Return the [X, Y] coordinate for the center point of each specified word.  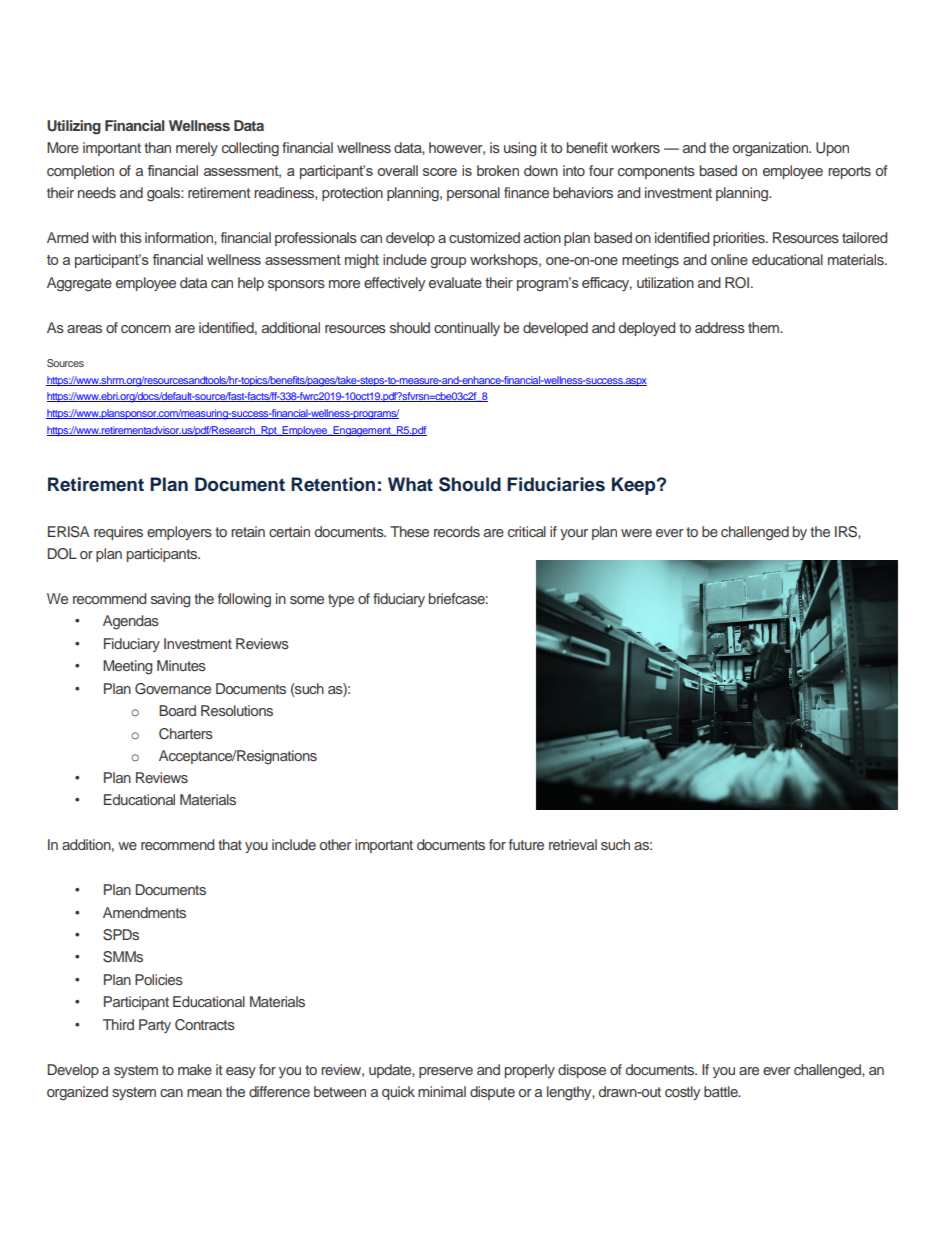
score [440, 172]
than [157, 147]
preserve [446, 1072]
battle [722, 1091]
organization [771, 149]
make [195, 1069]
